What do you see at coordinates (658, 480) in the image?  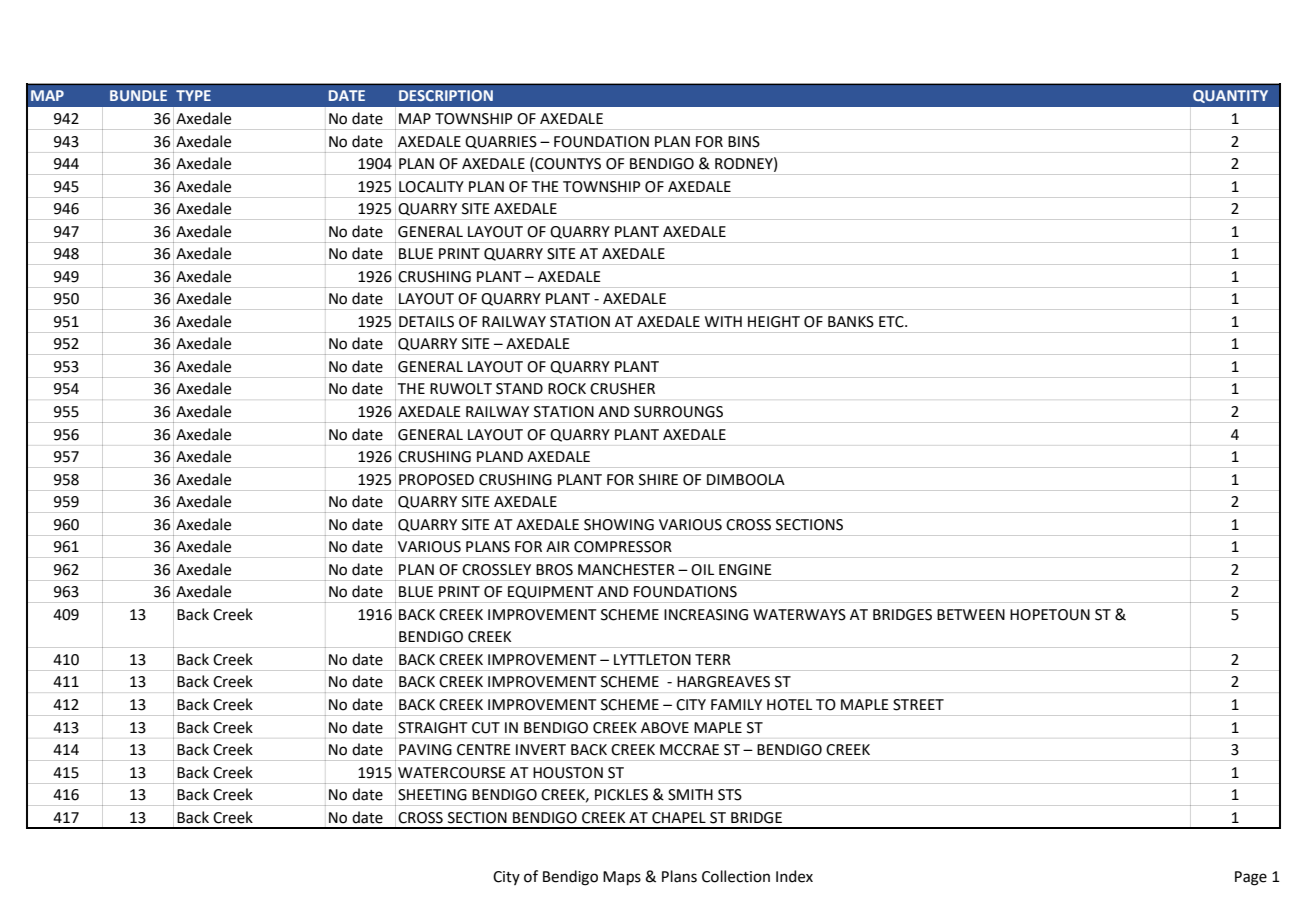 I see `SHIRE` at bounding box center [658, 480].
